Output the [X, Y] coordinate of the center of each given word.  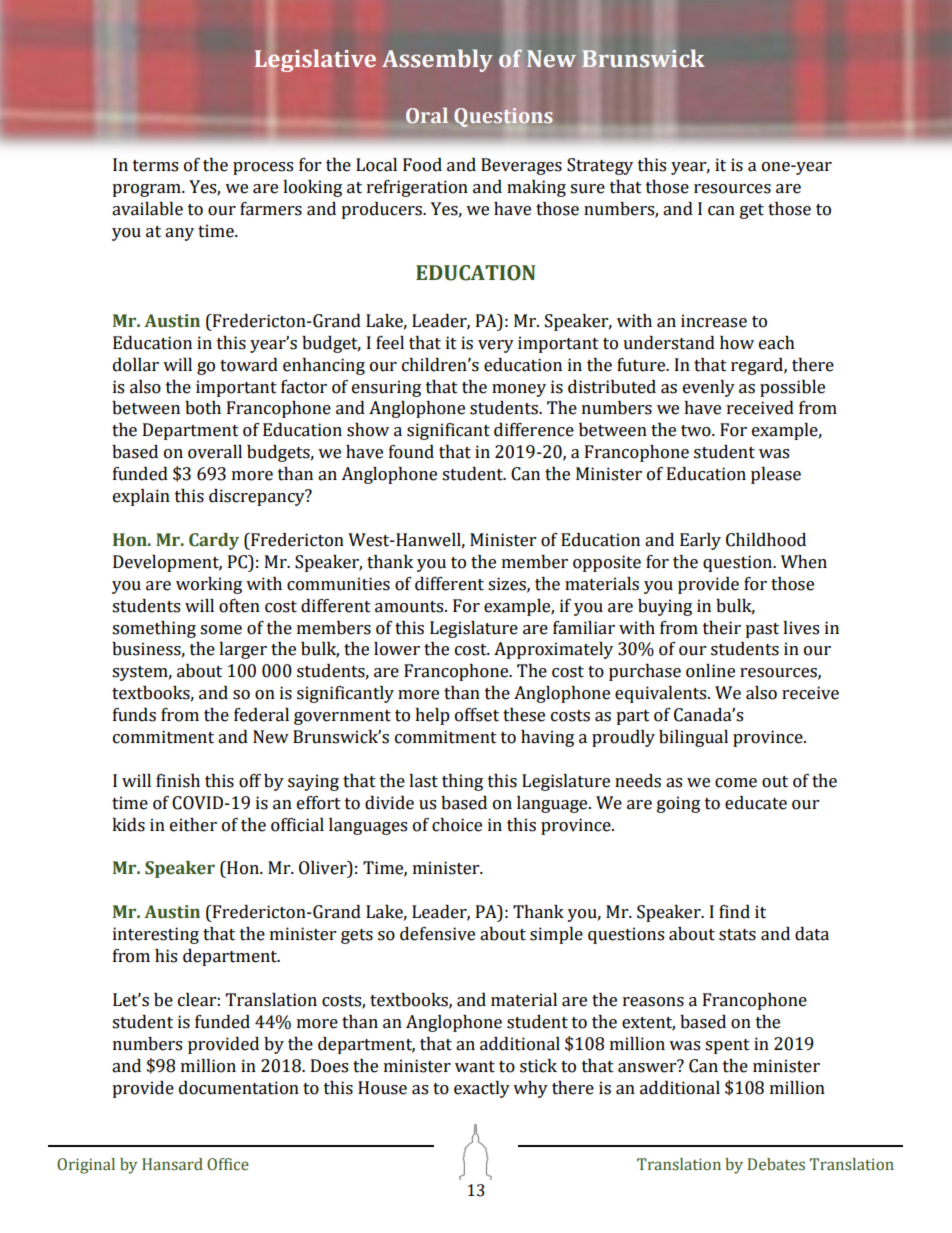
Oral [427, 116]
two [697, 431]
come [736, 783]
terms [155, 166]
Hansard [172, 1164]
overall [215, 452]
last [423, 781]
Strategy [600, 166]
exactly [482, 1089]
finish [178, 781]
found [411, 452]
